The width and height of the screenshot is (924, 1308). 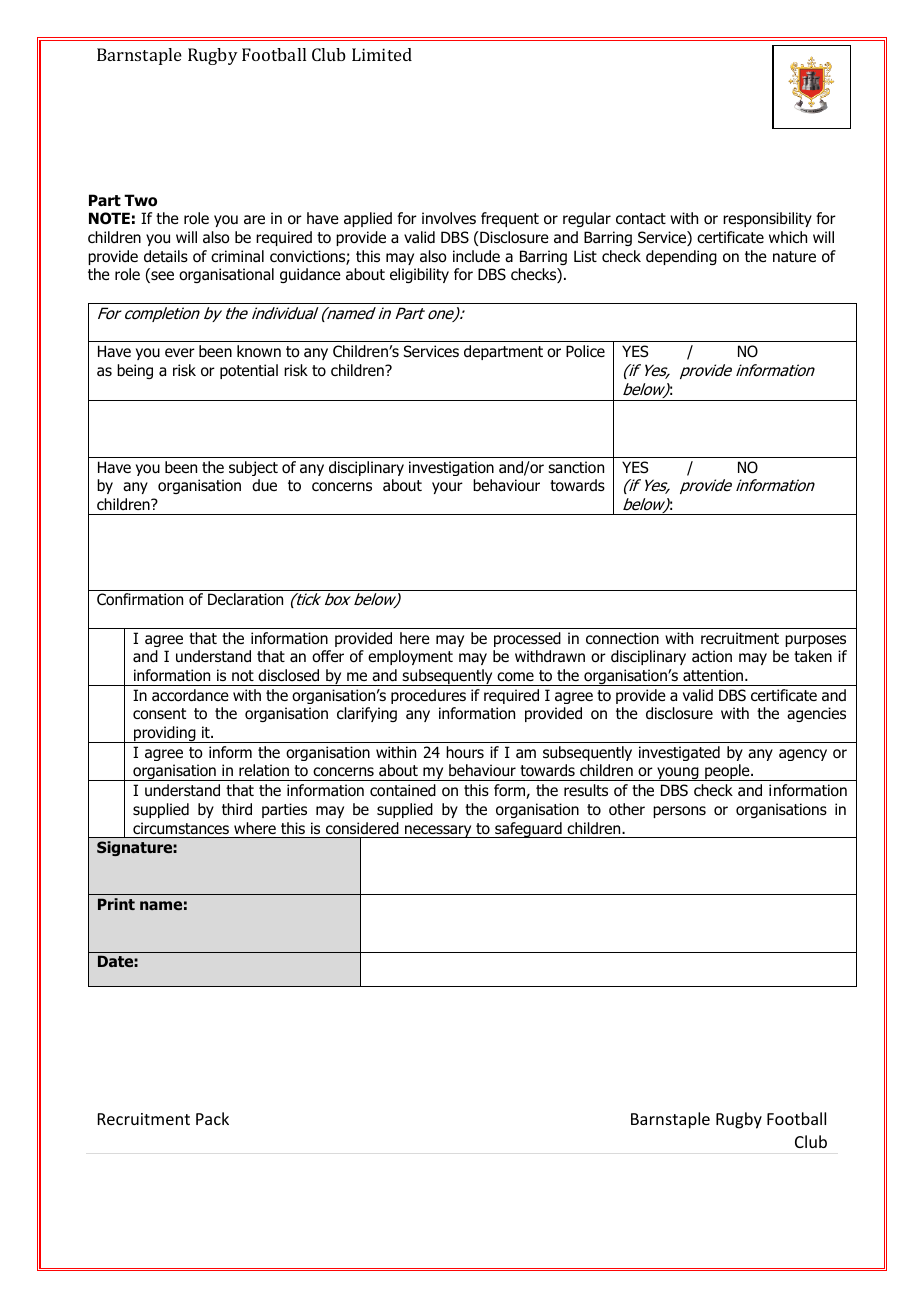 I want to click on due, so click(x=264, y=485).
